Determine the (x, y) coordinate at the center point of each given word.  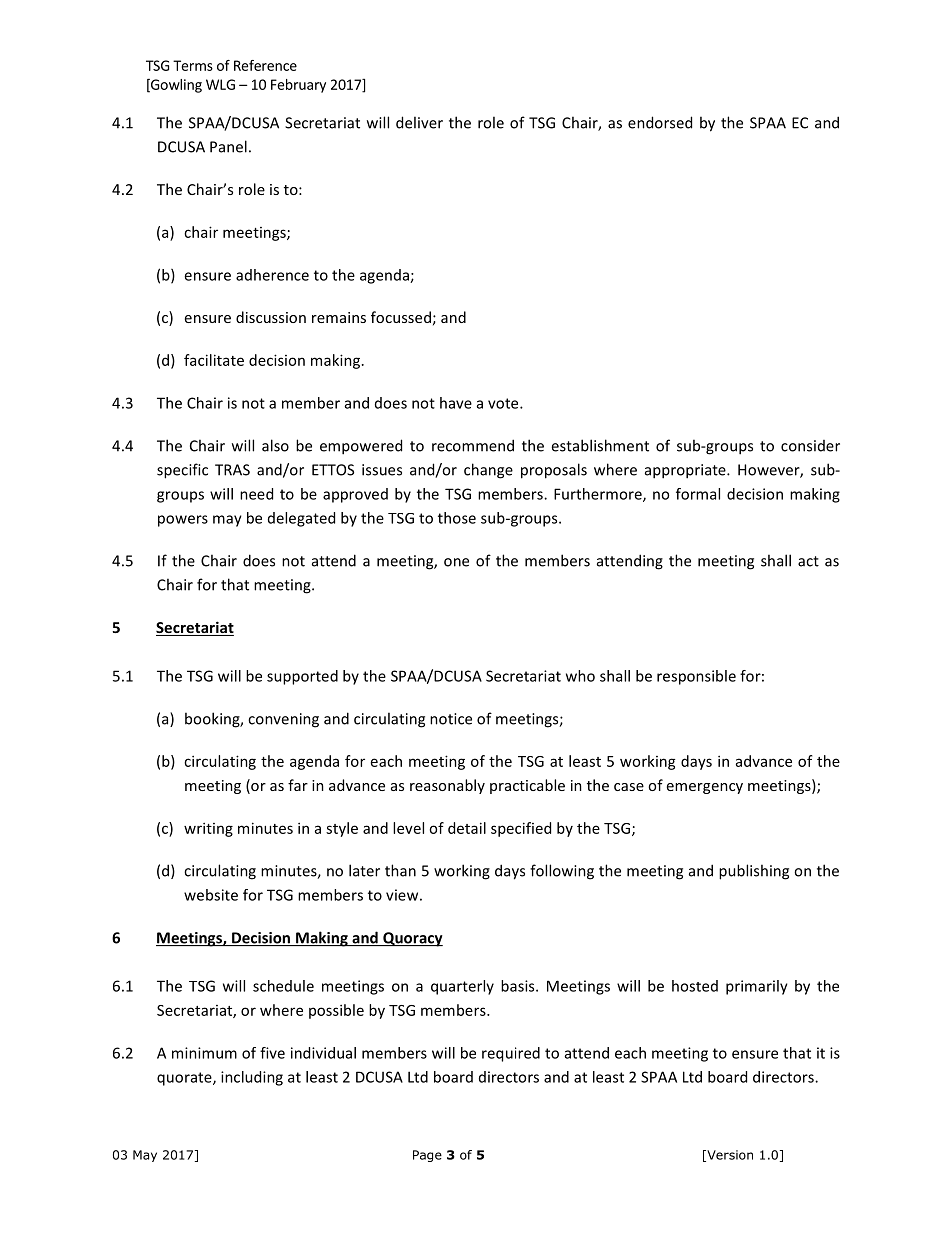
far (298, 785)
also (275, 445)
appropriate (686, 471)
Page (427, 1156)
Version (729, 1156)
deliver (419, 122)
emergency (705, 788)
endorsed (660, 122)
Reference (265, 65)
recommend (473, 445)
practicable (527, 786)
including (252, 1078)
